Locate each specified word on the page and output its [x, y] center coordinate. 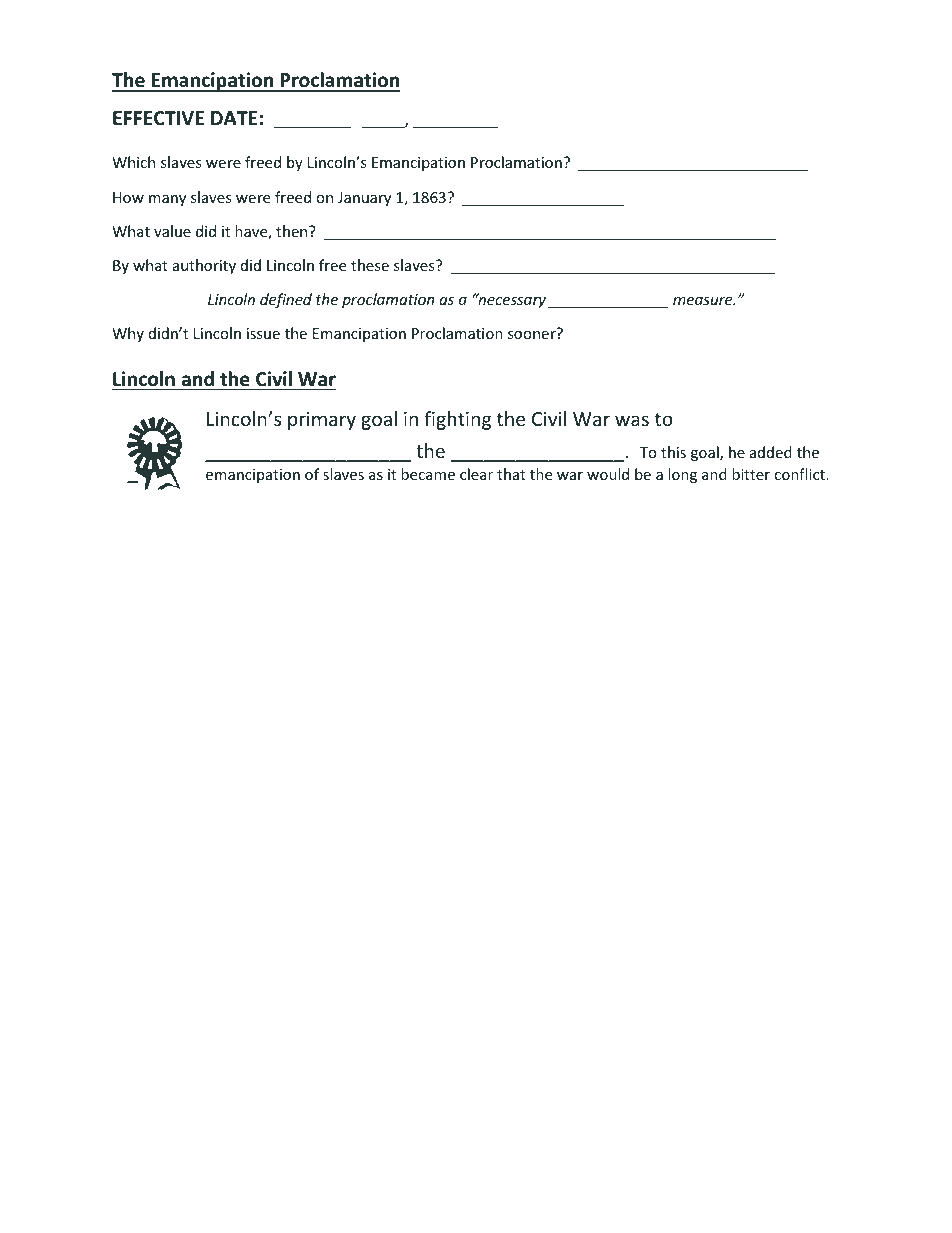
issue [263, 333]
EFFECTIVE [158, 118]
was [632, 420]
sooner [532, 335]
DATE [234, 118]
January [364, 199]
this [673, 452]
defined [286, 300]
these [370, 265]
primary [322, 421]
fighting [457, 420]
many [167, 200]
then [293, 231]
